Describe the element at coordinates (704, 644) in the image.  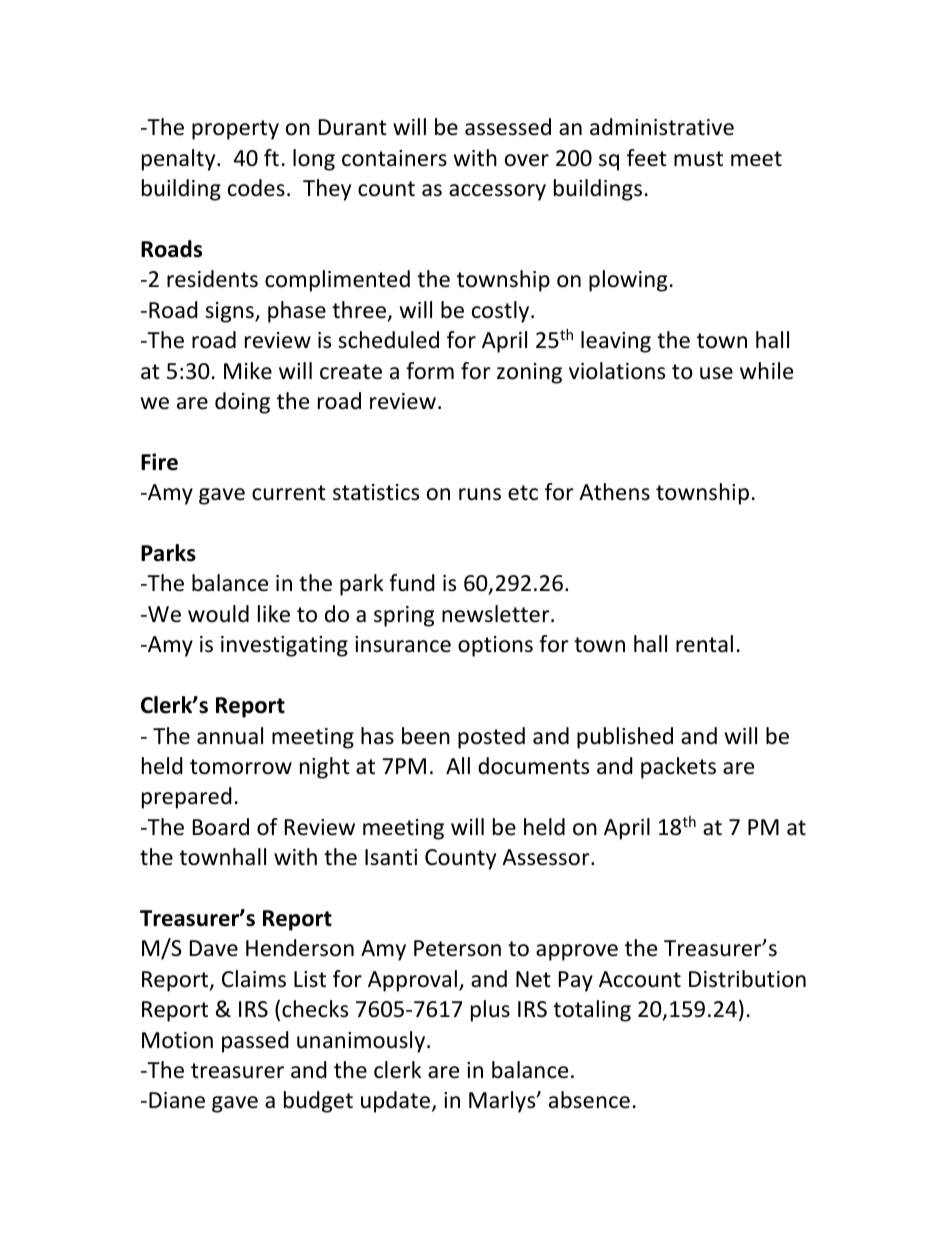
I see `rental` at that location.
